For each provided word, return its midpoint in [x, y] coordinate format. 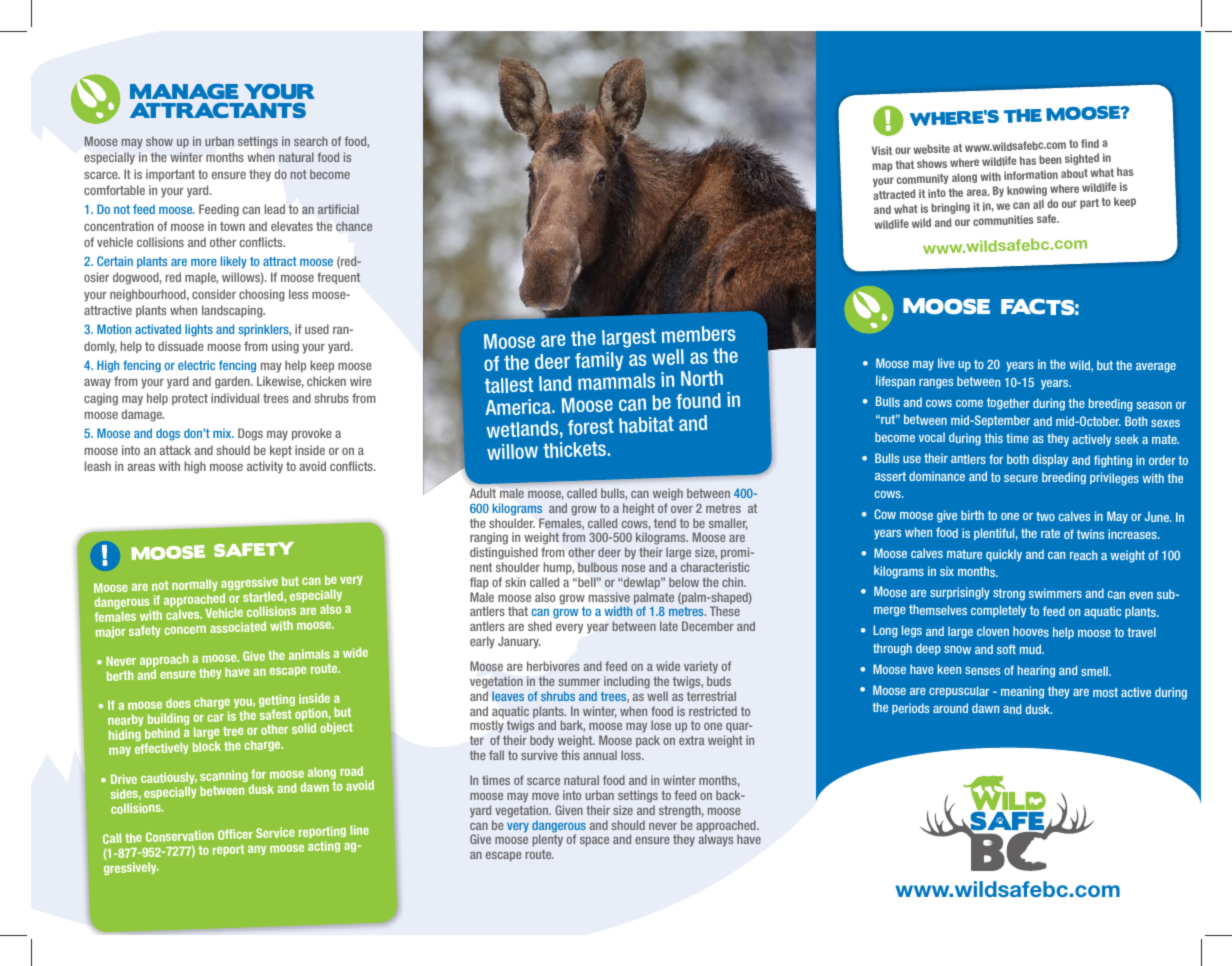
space [594, 841]
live [946, 363]
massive [609, 597]
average [1156, 368]
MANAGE [184, 91]
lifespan [895, 381]
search [311, 141]
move [545, 796]
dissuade [181, 346]
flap [479, 583]
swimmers [1055, 593]
